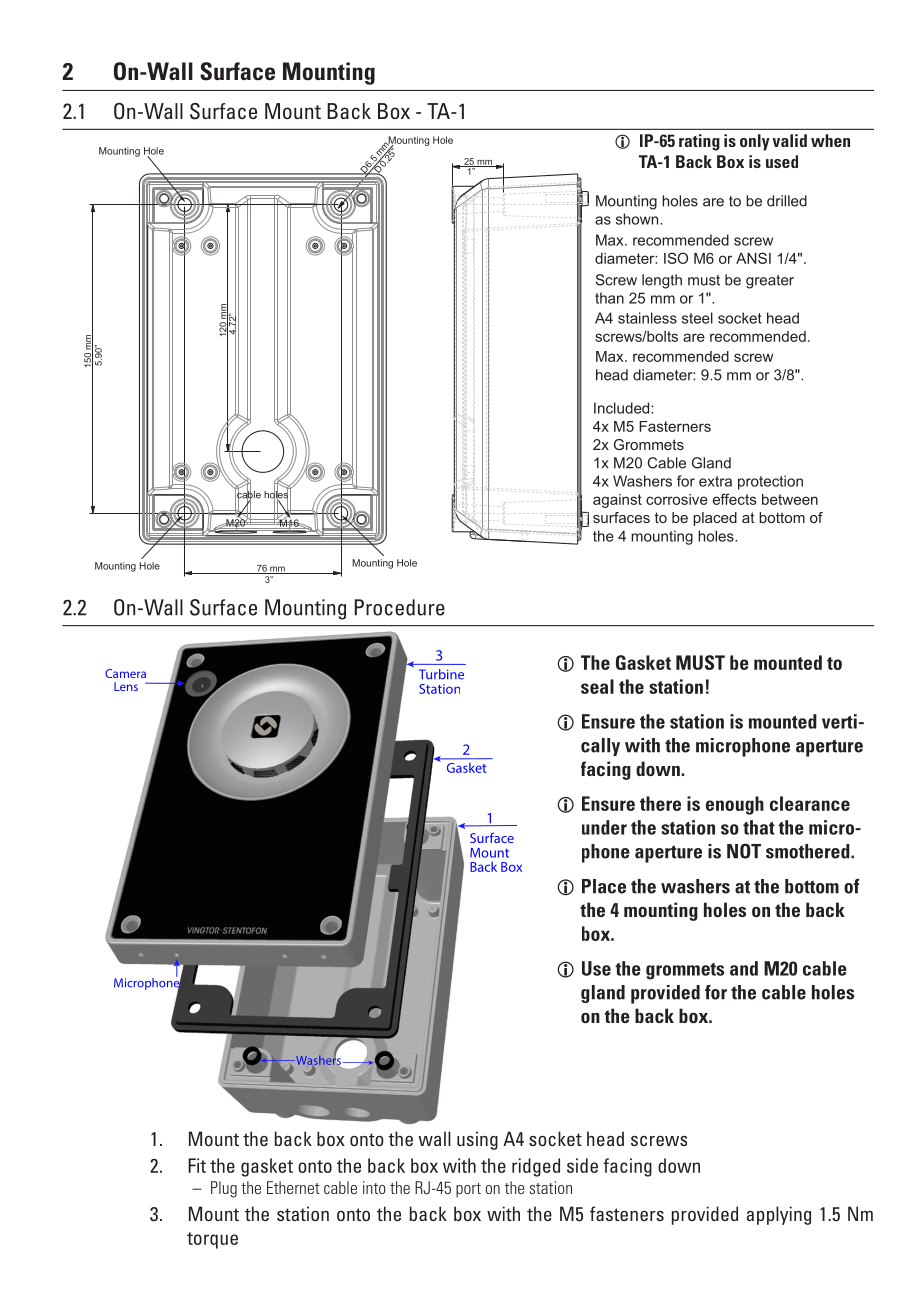 The width and height of the screenshot is (924, 1311). What do you see at coordinates (638, 219) in the screenshot?
I see `shown` at bounding box center [638, 219].
